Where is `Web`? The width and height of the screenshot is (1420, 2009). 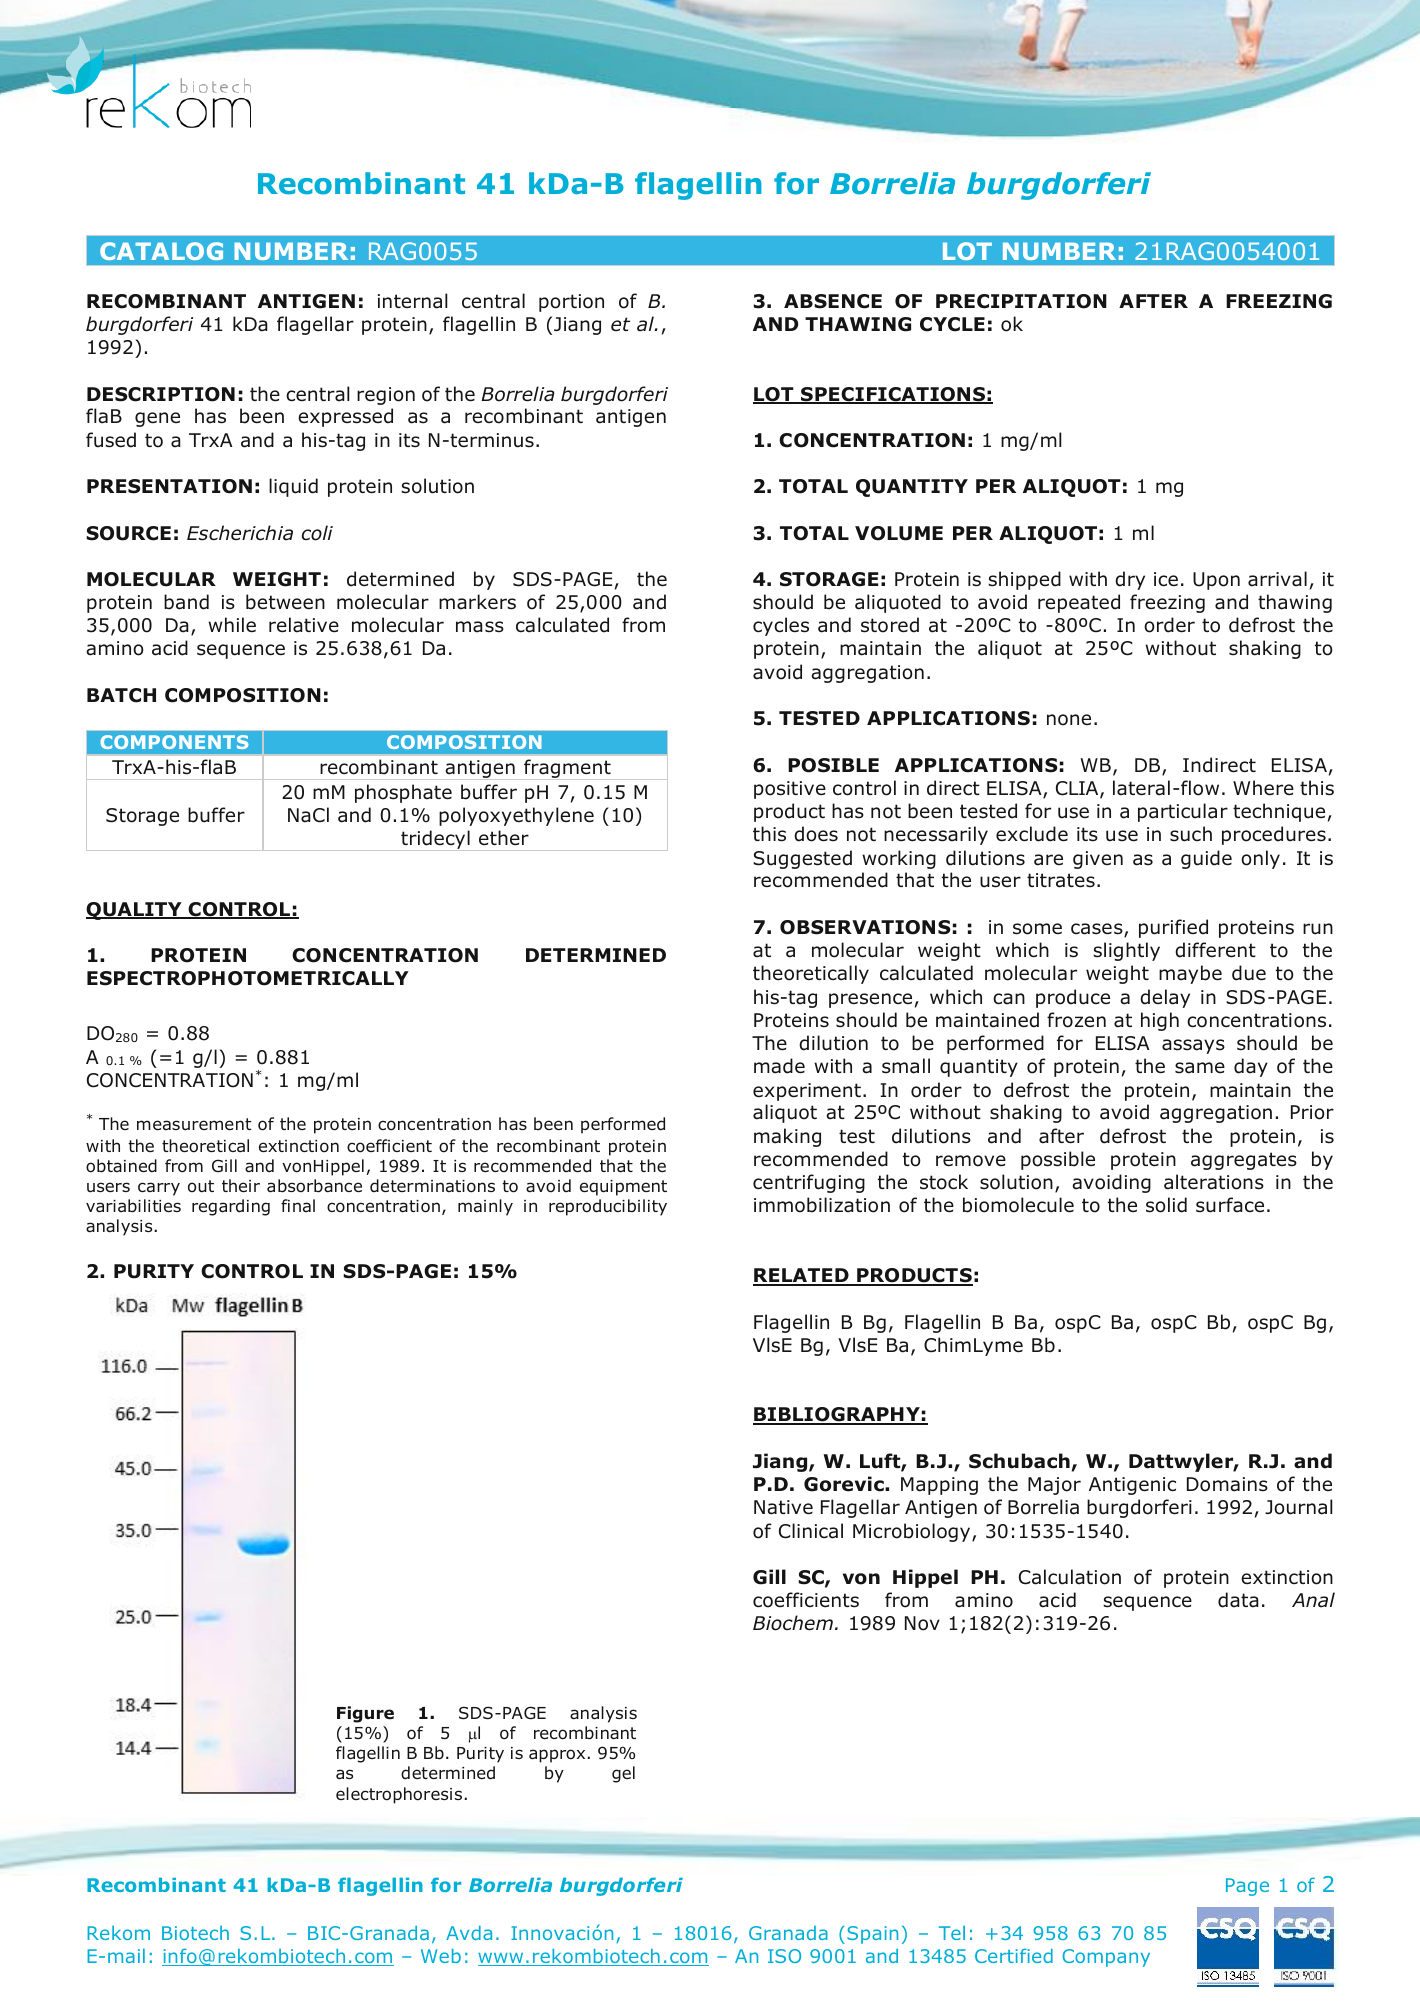 Web is located at coordinates (441, 1956).
